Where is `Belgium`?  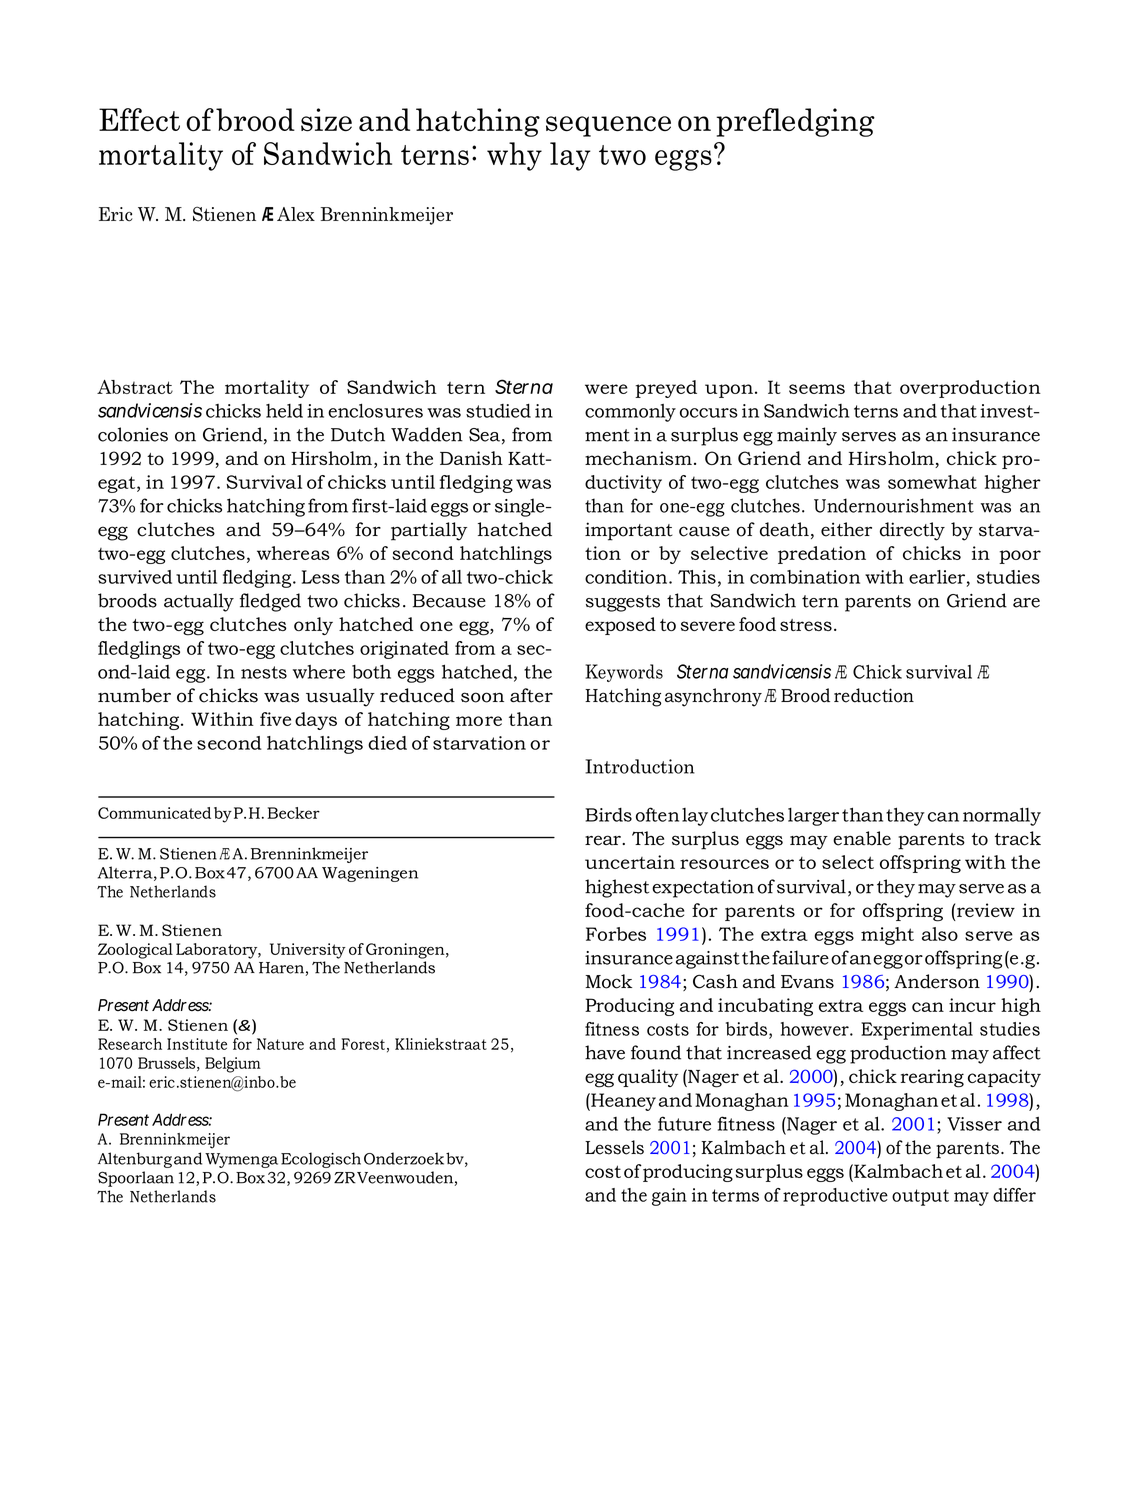 Belgium is located at coordinates (233, 1065).
